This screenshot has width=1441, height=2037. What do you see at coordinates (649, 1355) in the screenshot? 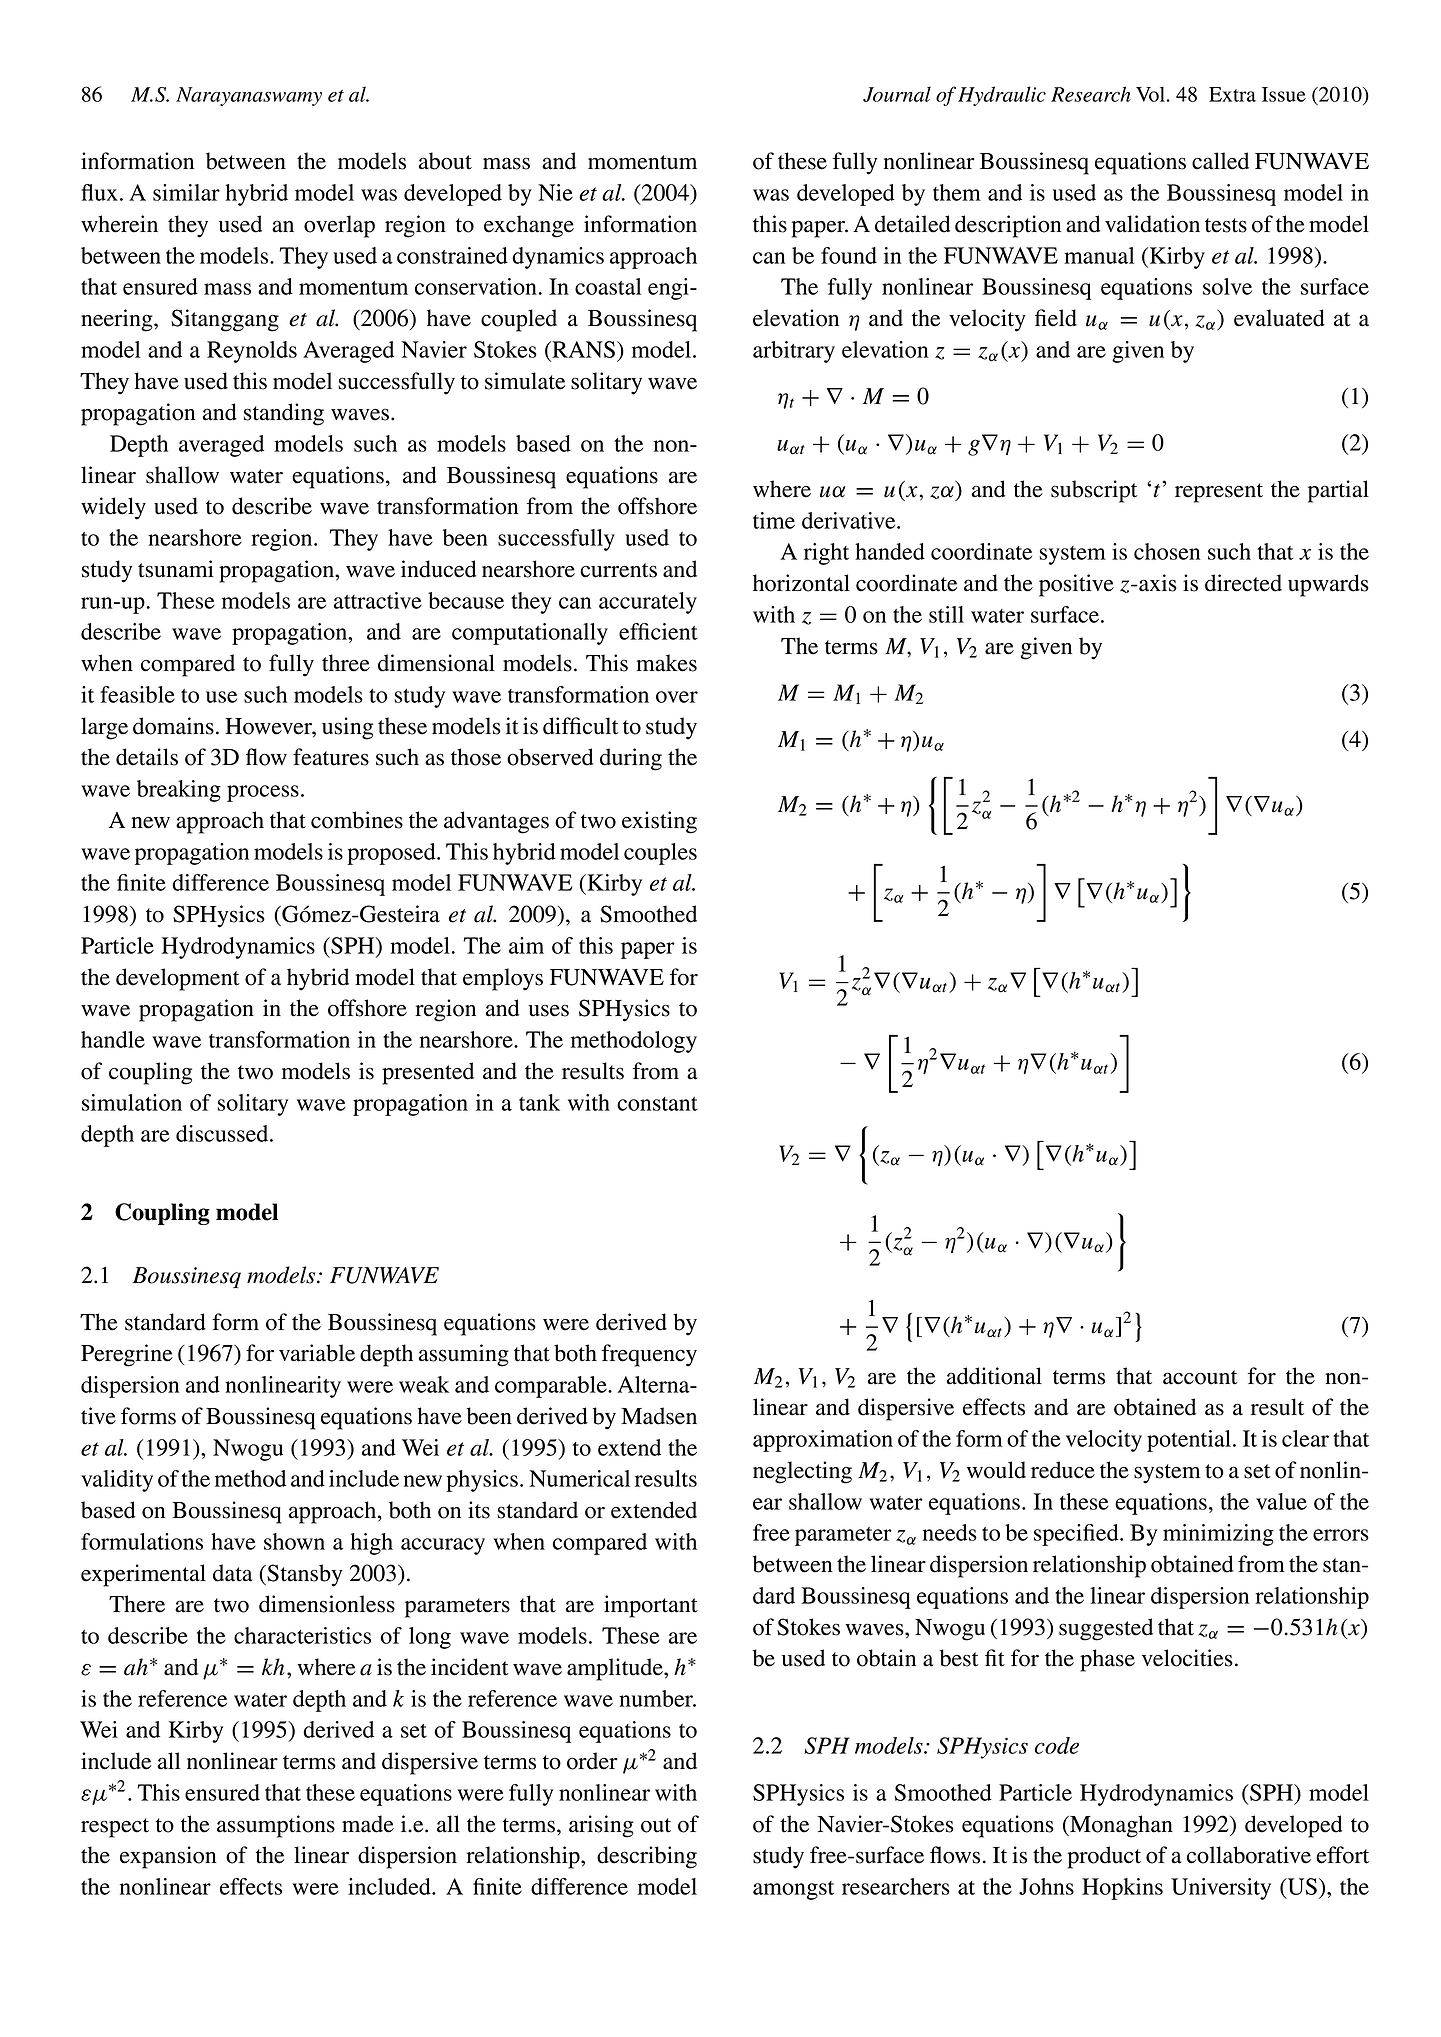
I see `frequency` at bounding box center [649, 1355].
